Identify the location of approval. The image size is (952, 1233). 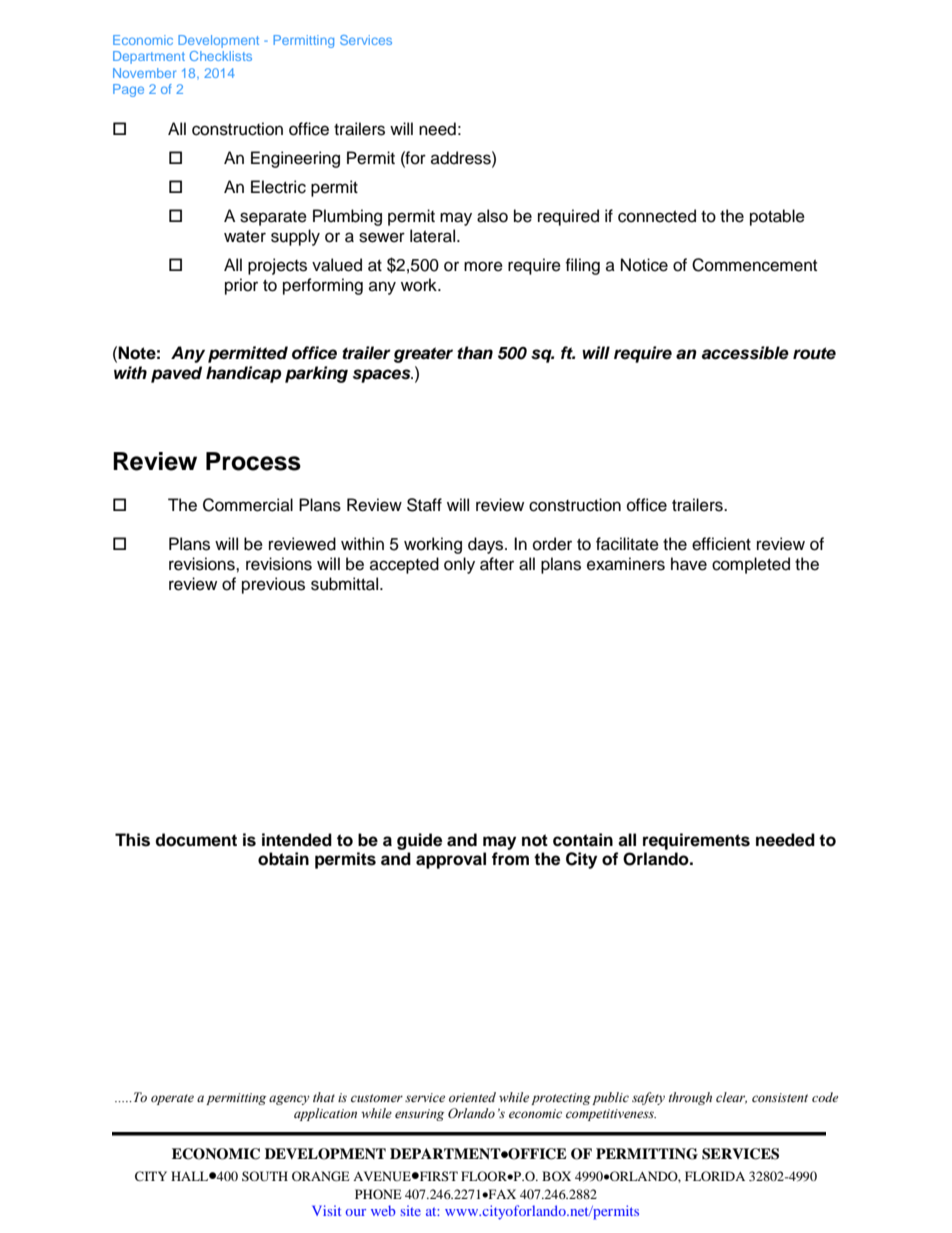
(451, 860).
